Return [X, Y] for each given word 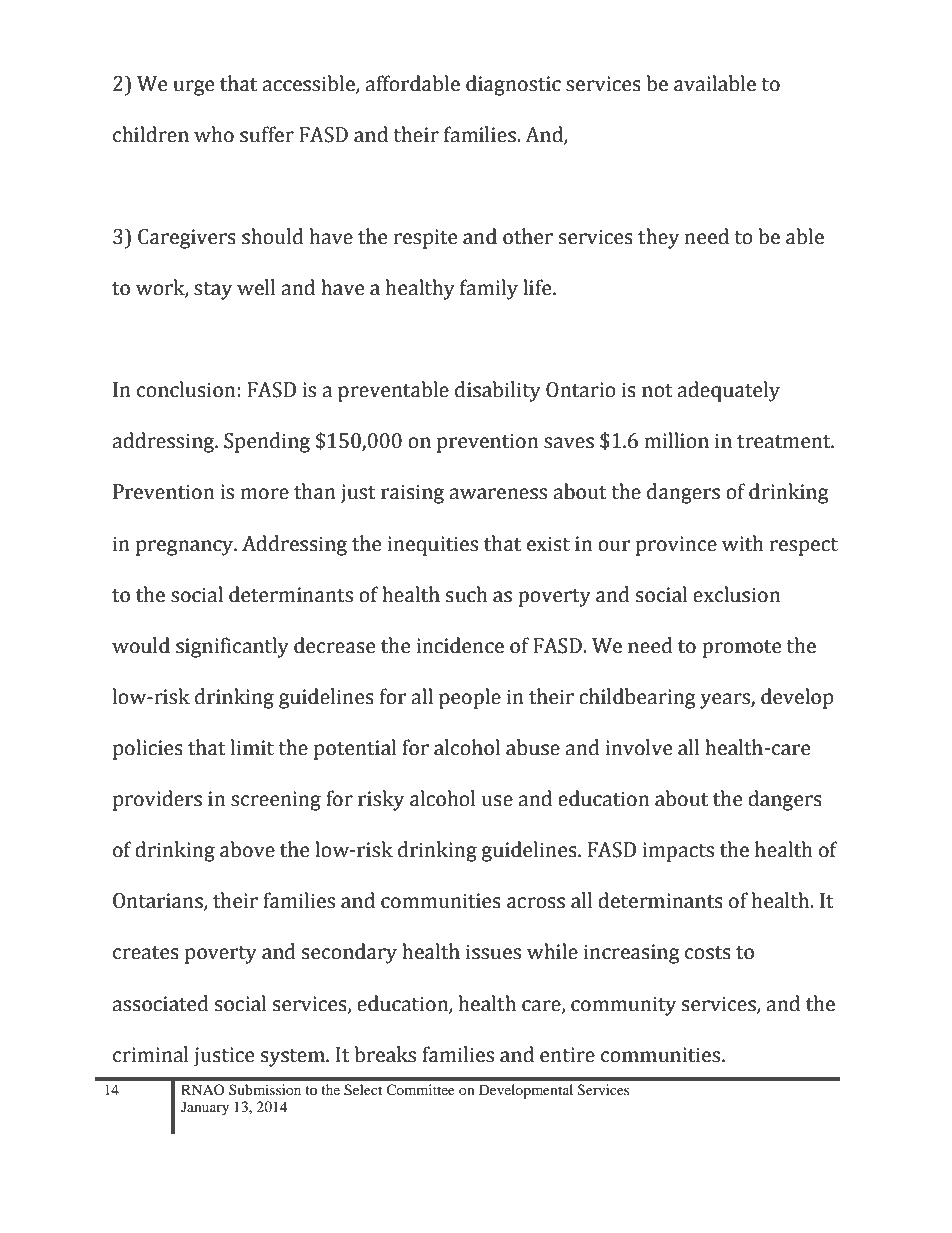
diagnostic [513, 85]
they [658, 238]
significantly [232, 647]
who [214, 134]
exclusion [736, 594]
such [467, 594]
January [205, 1108]
